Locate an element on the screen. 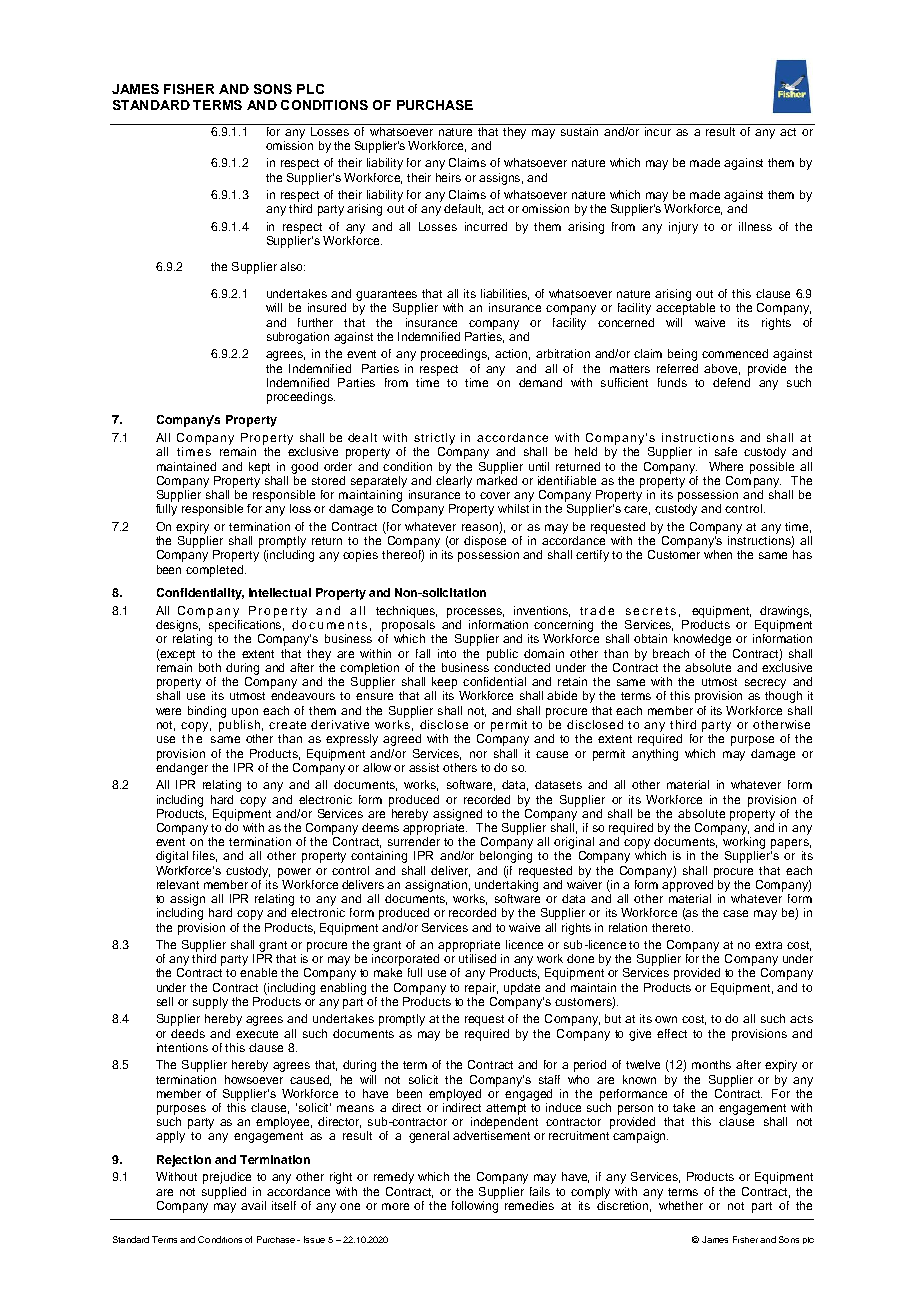 This screenshot has width=924, height=1308. belonging is located at coordinates (506, 857).
